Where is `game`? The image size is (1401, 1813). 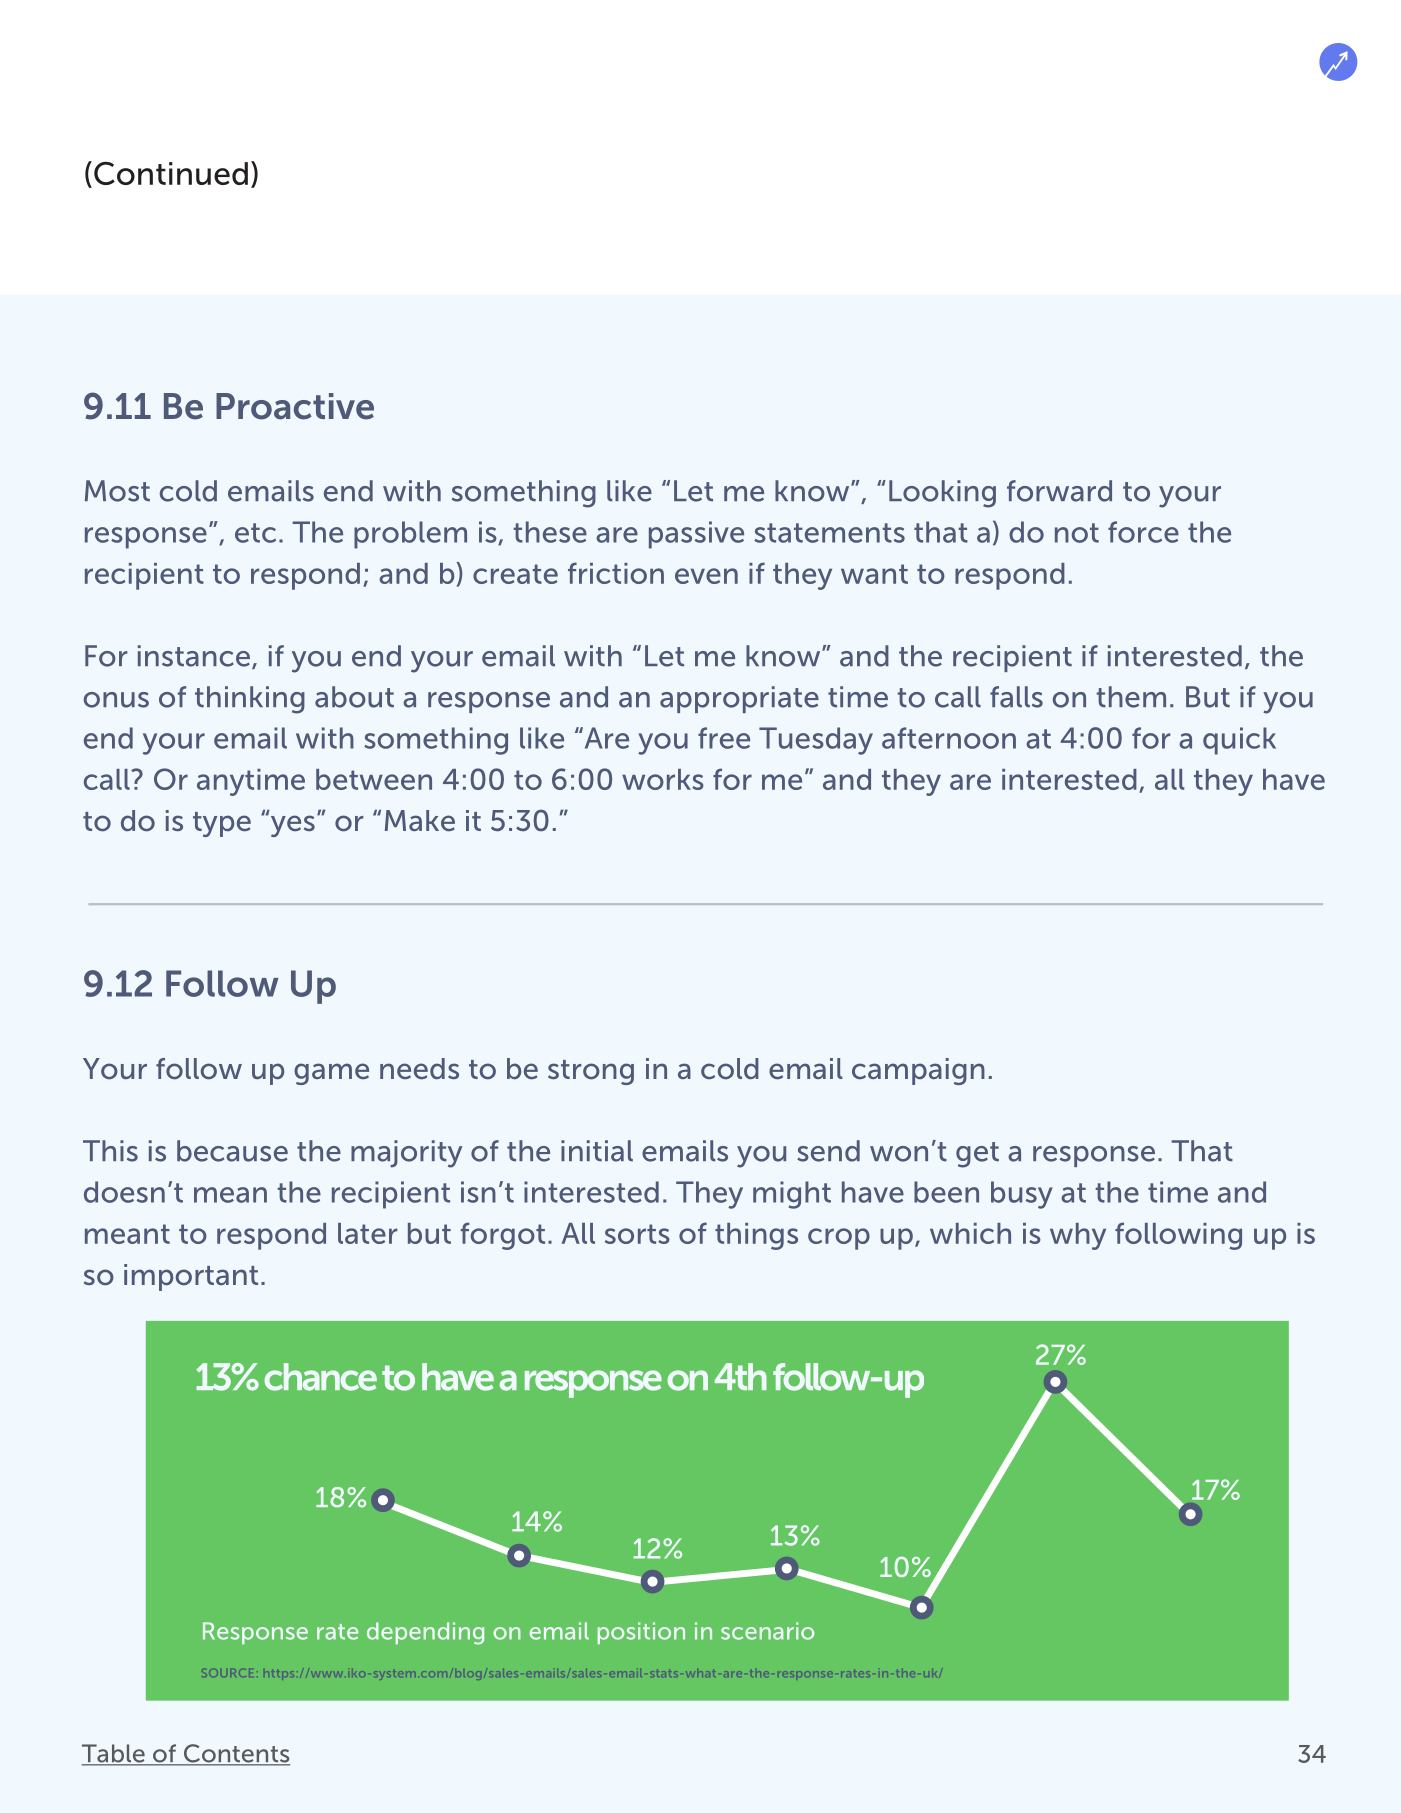 game is located at coordinates (331, 1074).
